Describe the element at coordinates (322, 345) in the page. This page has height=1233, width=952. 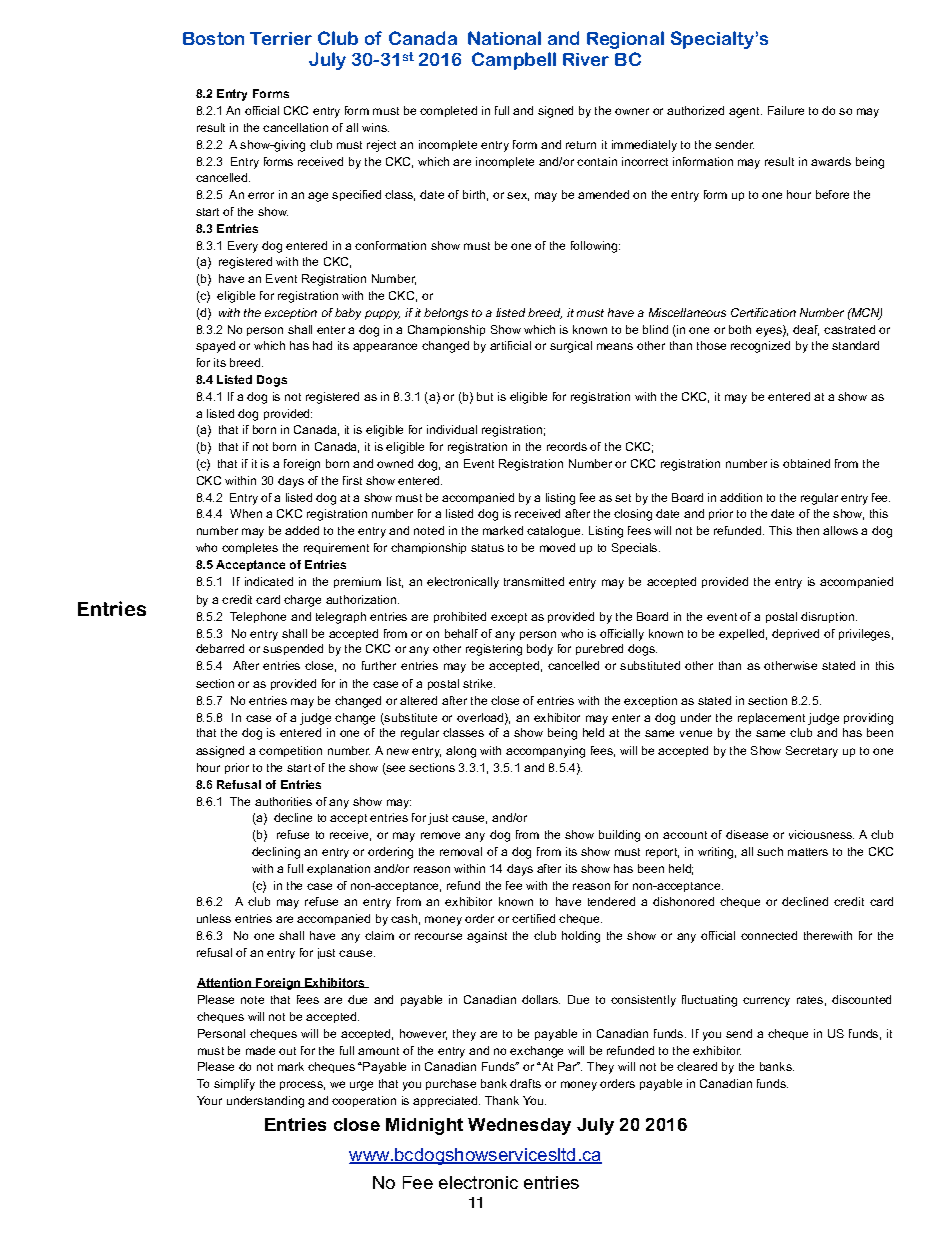
I see `had` at that location.
